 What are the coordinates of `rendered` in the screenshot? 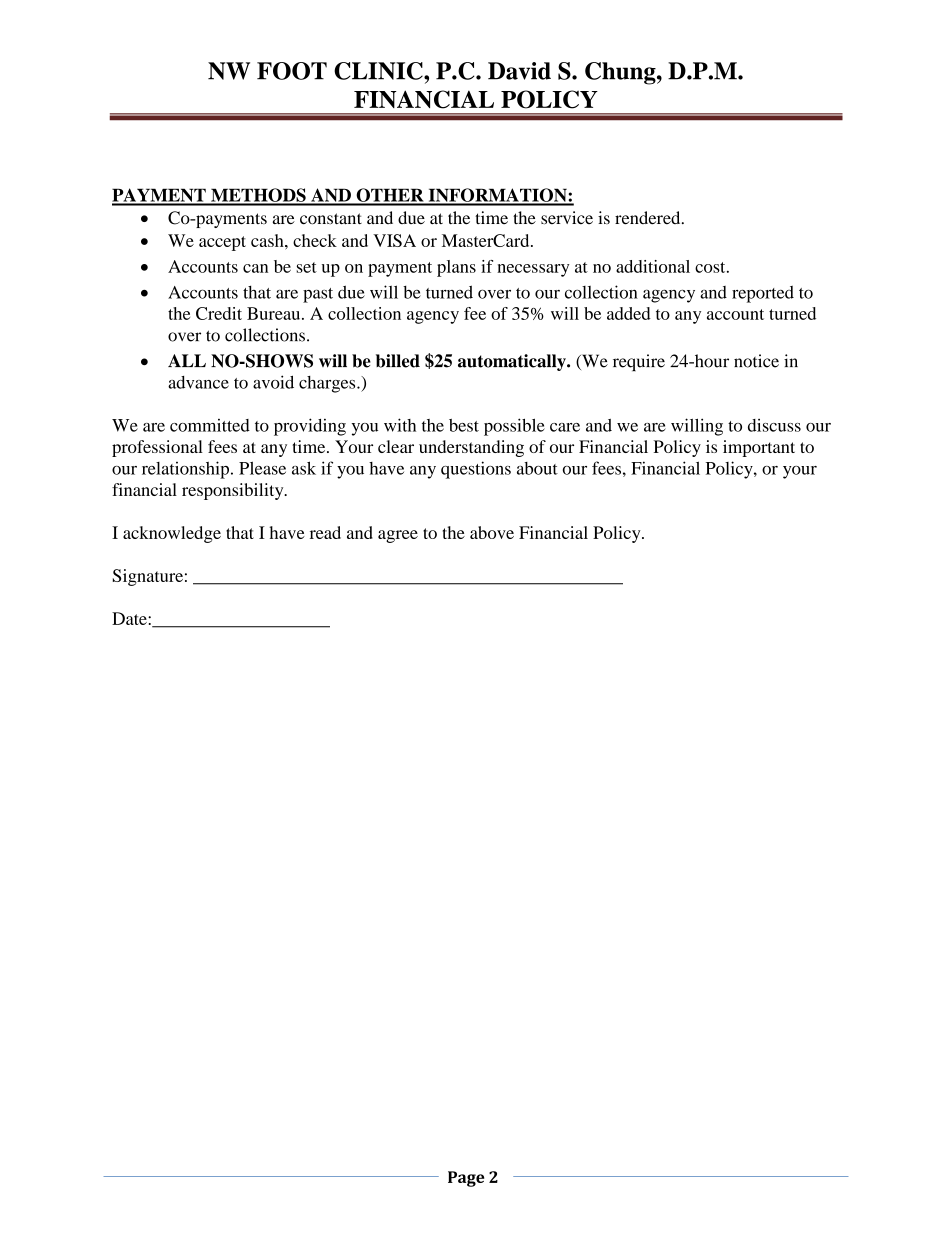 It's located at (649, 218).
